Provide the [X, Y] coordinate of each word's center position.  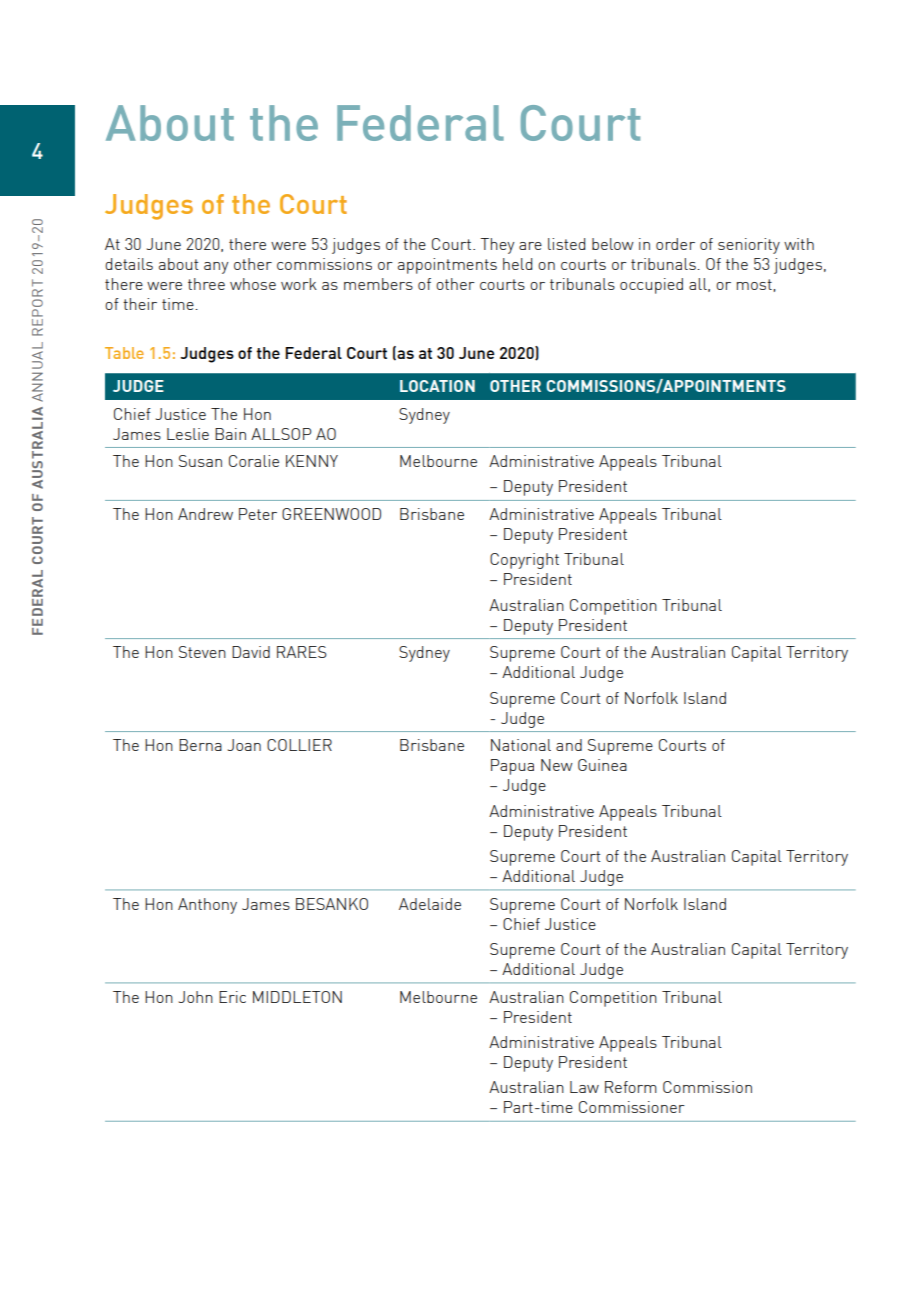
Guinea [602, 765]
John [196, 997]
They [497, 246]
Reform [631, 1087]
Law [584, 1087]
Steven [202, 652]
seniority [749, 246]
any [216, 268]
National [521, 745]
